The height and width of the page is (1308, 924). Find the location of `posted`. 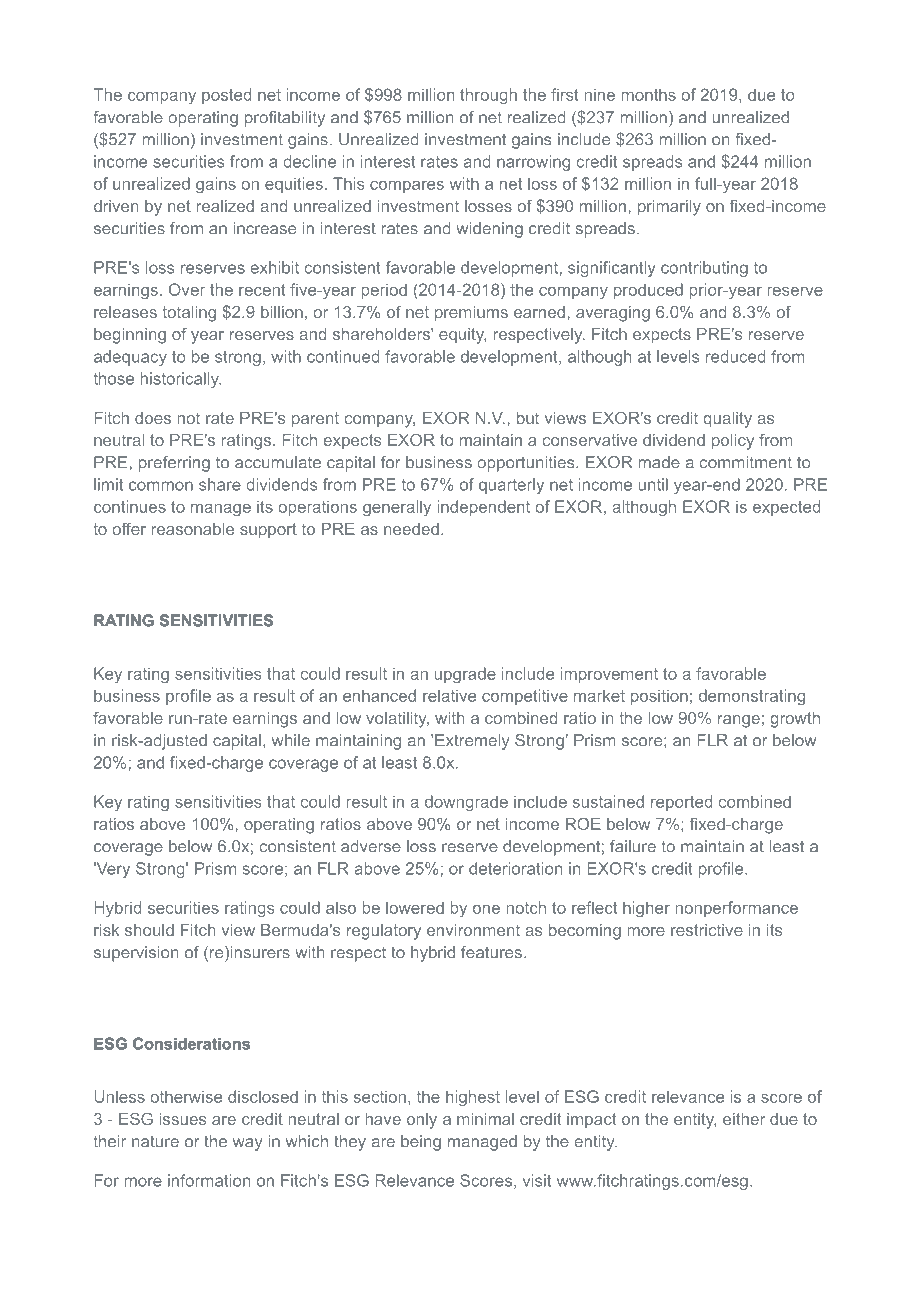

posted is located at coordinates (226, 96).
